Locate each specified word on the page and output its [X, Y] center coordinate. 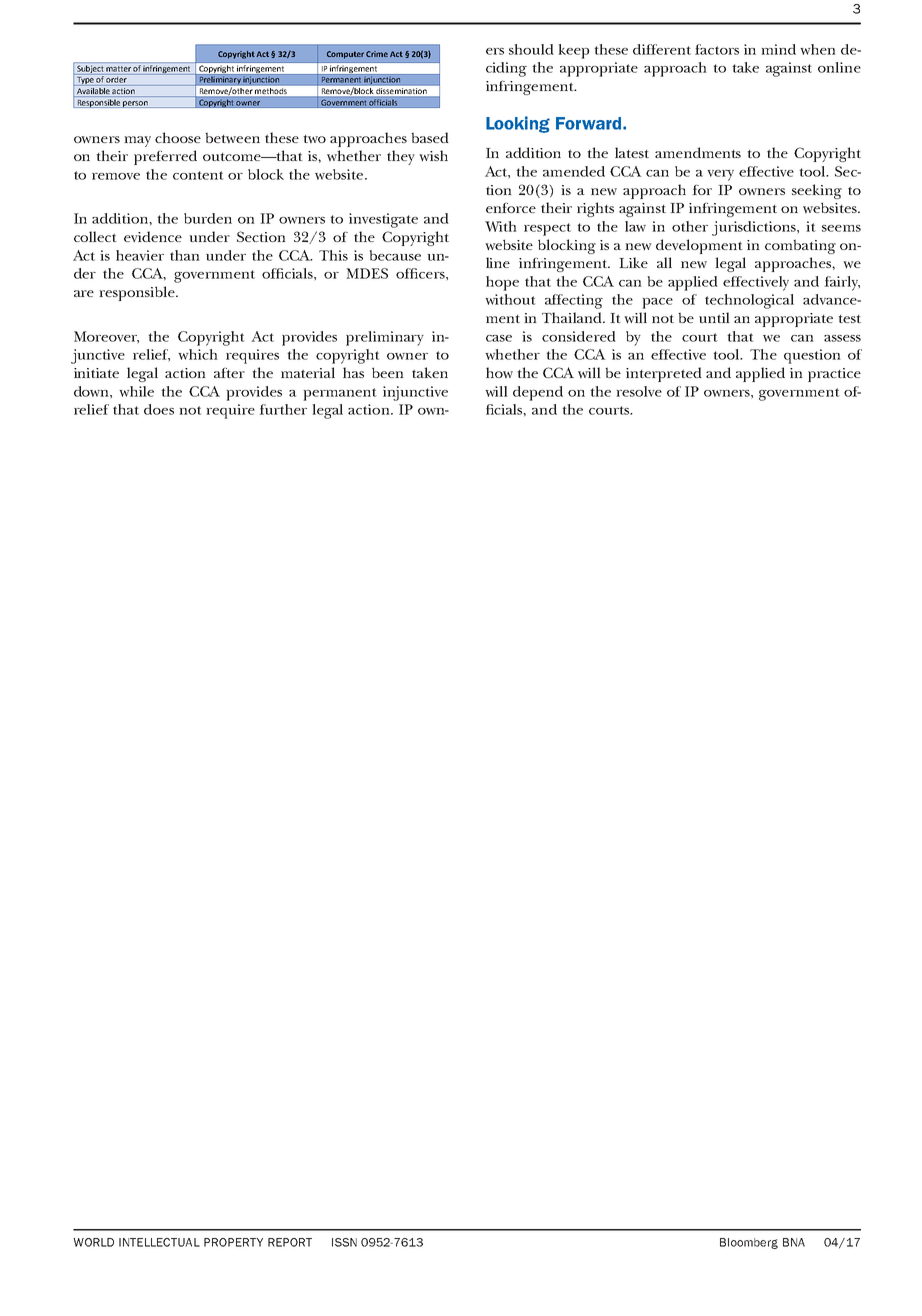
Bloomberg [749, 1243]
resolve [639, 391]
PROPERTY [233, 1242]
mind [778, 49]
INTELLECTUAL [159, 1242]
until [714, 317]
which [198, 354]
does [159, 409]
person [135, 104]
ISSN [344, 1242]
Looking [518, 124]
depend [538, 393]
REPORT [290, 1242]
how [499, 373]
